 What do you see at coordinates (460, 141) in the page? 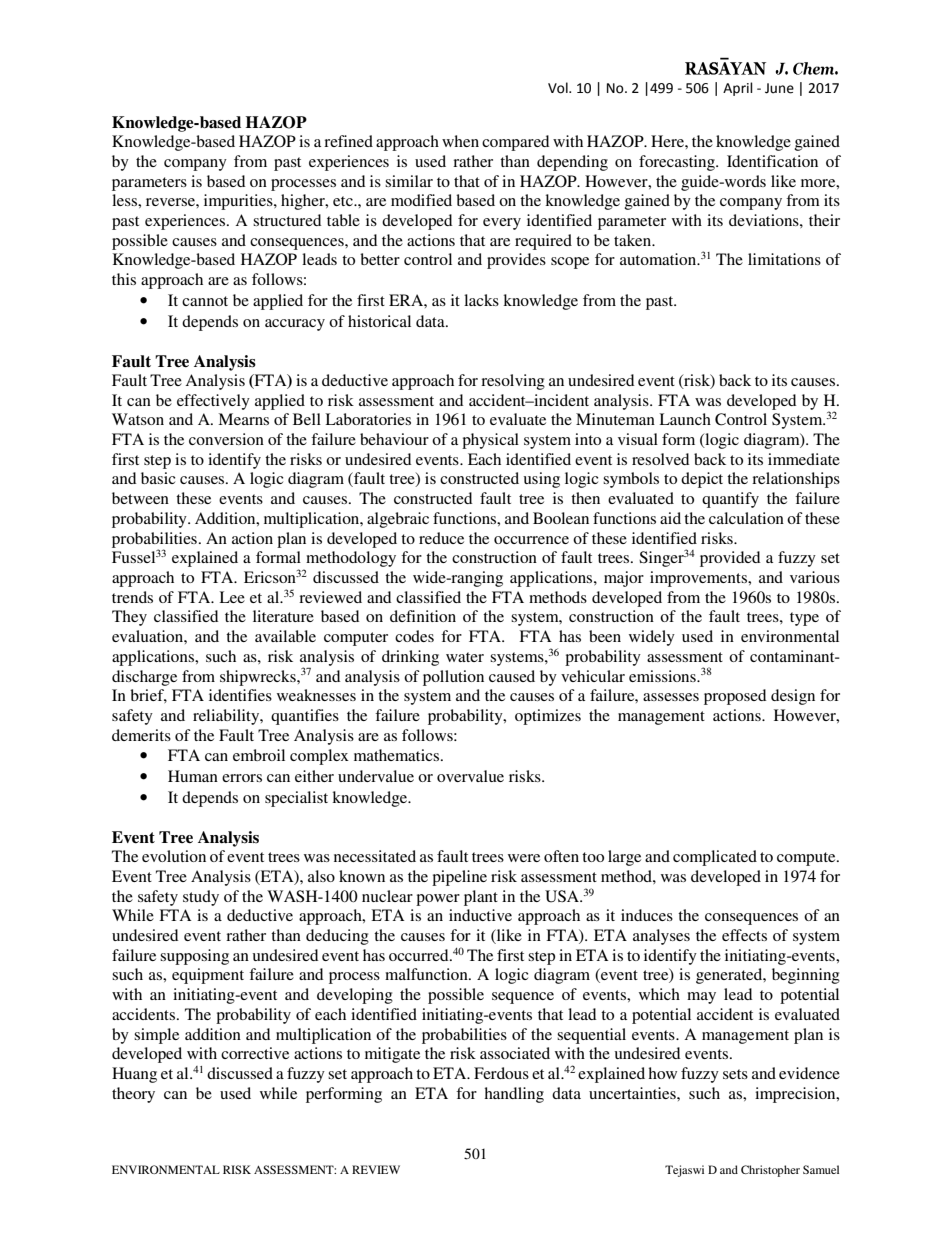
I see `when` at bounding box center [460, 141].
